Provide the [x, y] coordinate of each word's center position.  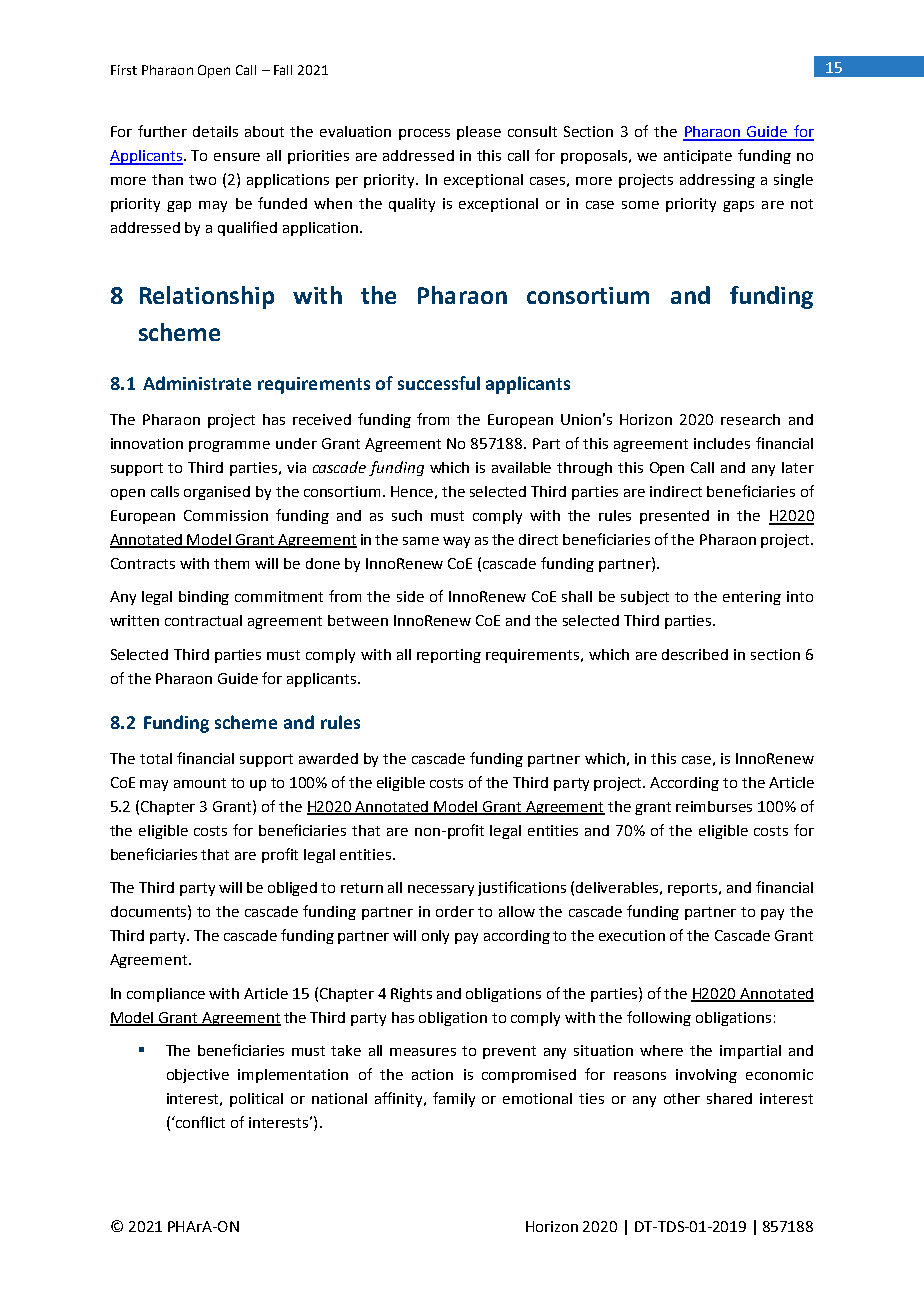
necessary [441, 890]
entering [752, 598]
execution [632, 935]
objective [198, 1076]
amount [200, 783]
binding [204, 598]
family [454, 1099]
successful [439, 383]
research [750, 419]
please [479, 133]
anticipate [698, 157]
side [410, 596]
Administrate [197, 383]
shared [729, 1098]
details [215, 131]
